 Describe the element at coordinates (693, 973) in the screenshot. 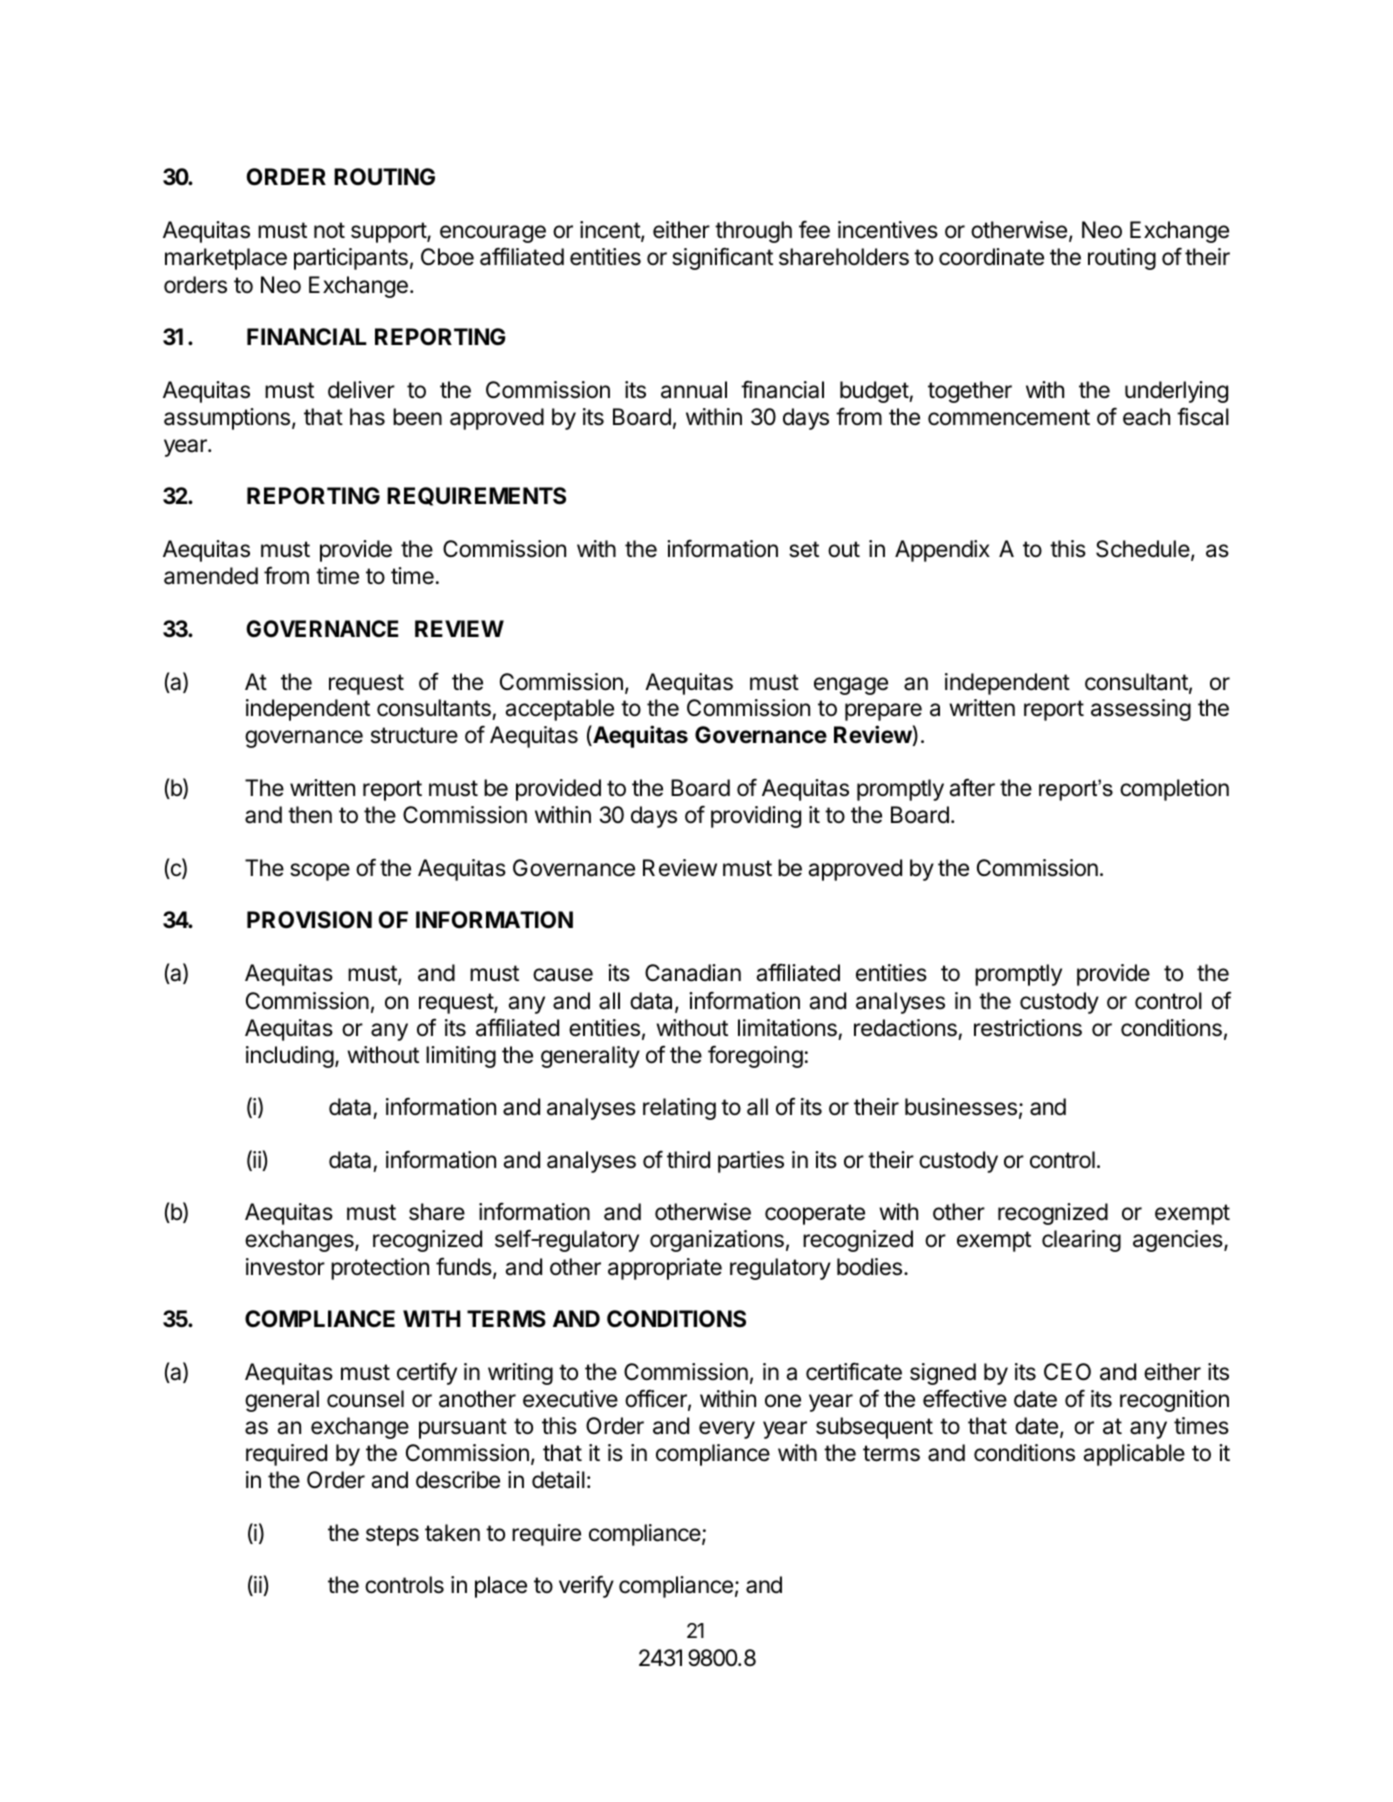

I see `Canadian` at that location.
